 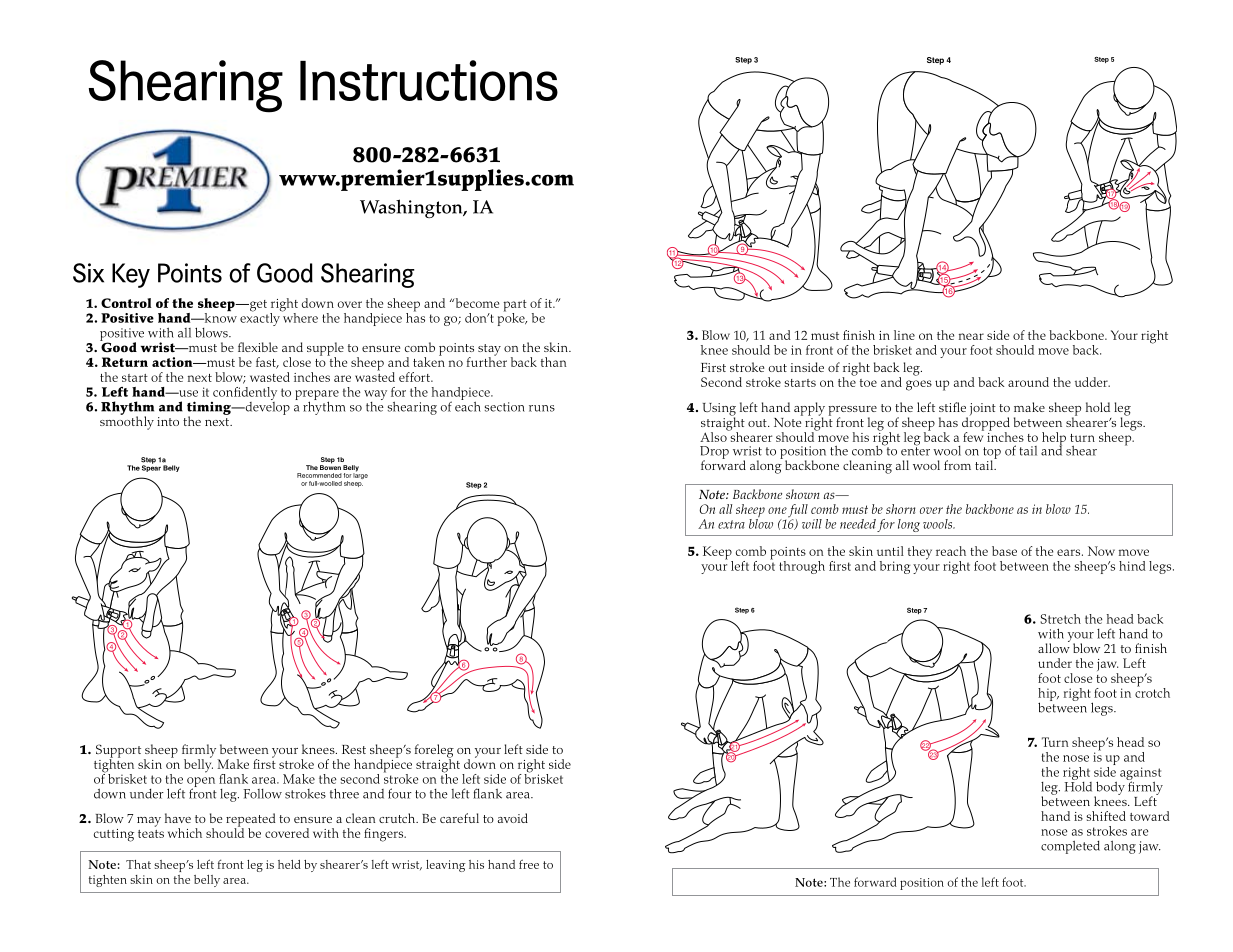 I want to click on Recommended, so click(x=319, y=475).
